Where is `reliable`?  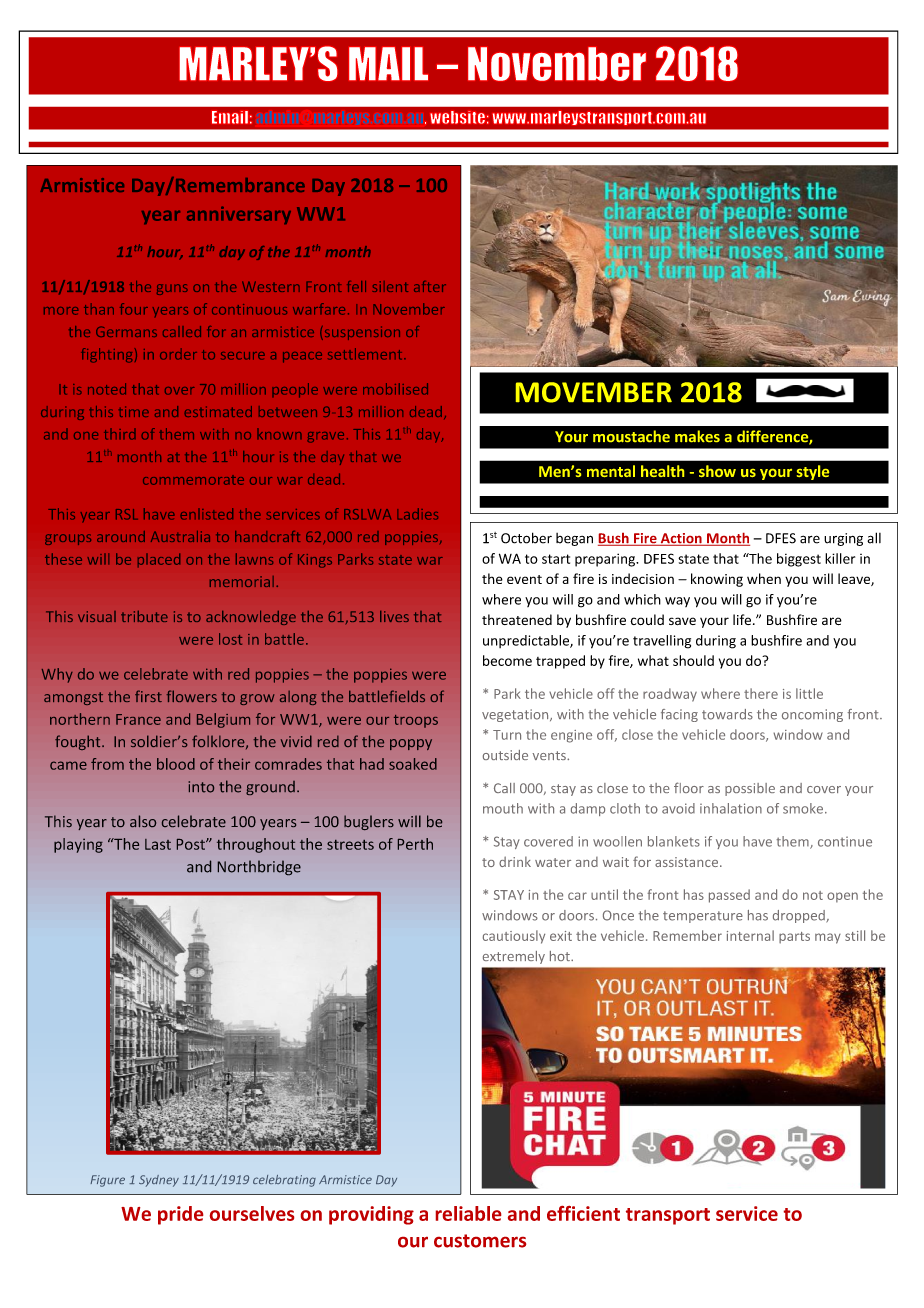
reliable is located at coordinates (468, 1213).
